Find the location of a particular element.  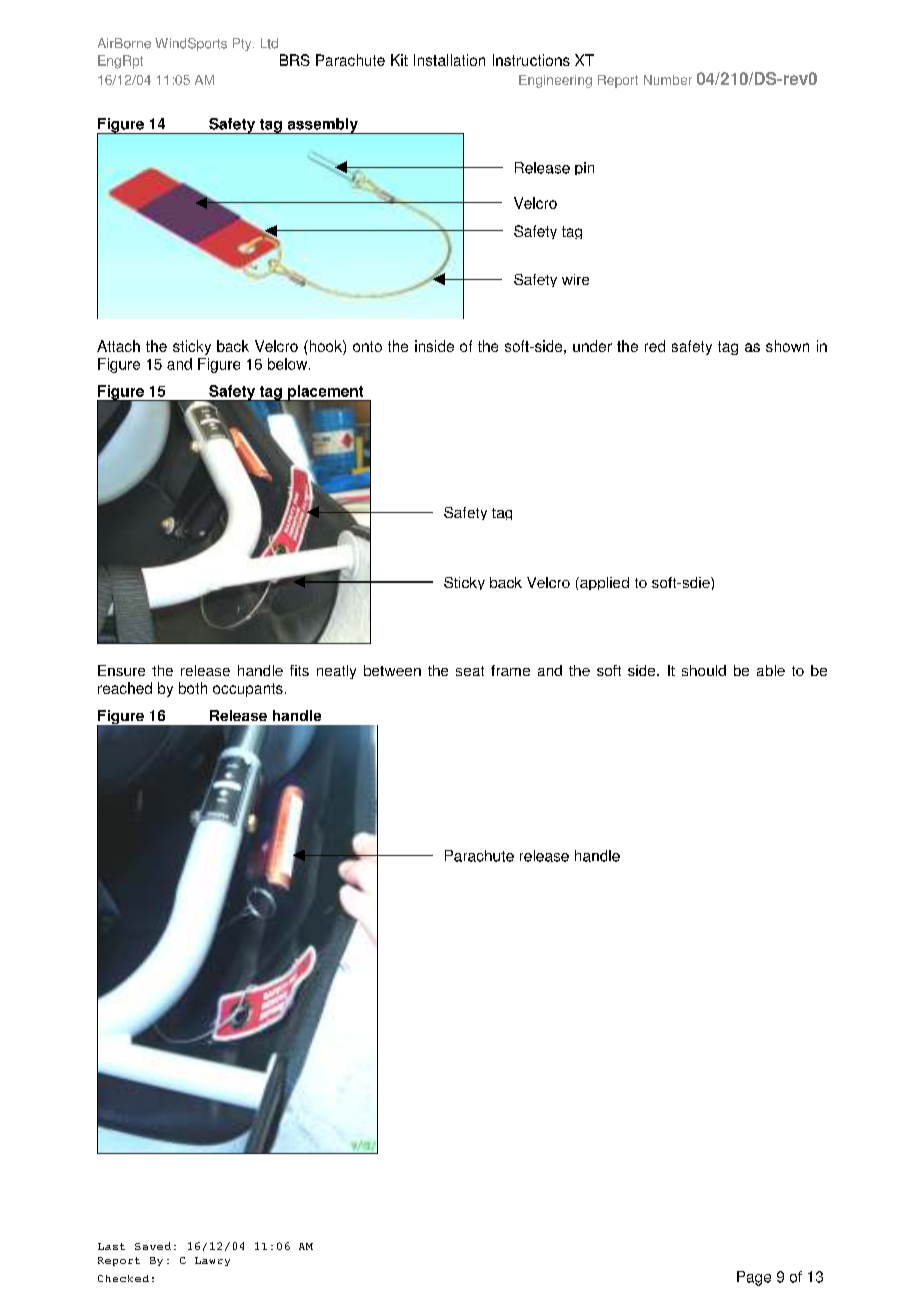

Checked is located at coordinates (123, 1278).
